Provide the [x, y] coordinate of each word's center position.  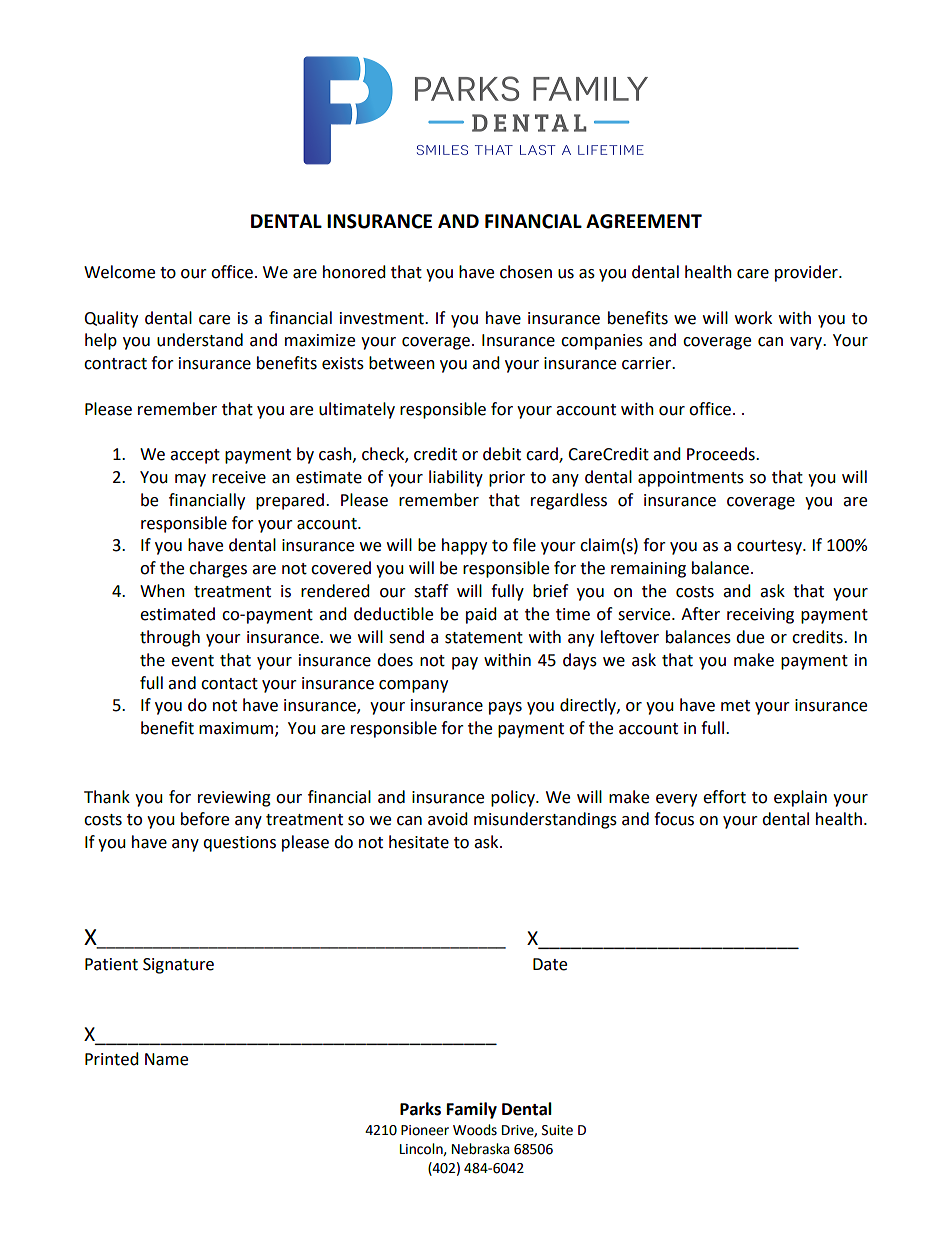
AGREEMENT [644, 221]
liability [456, 478]
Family [472, 1110]
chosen [526, 272]
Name [166, 1059]
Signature [178, 966]
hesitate [419, 842]
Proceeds [722, 454]
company [413, 686]
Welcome [119, 272]
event [192, 661]
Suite [557, 1130]
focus [674, 819]
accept [195, 456]
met [735, 706]
